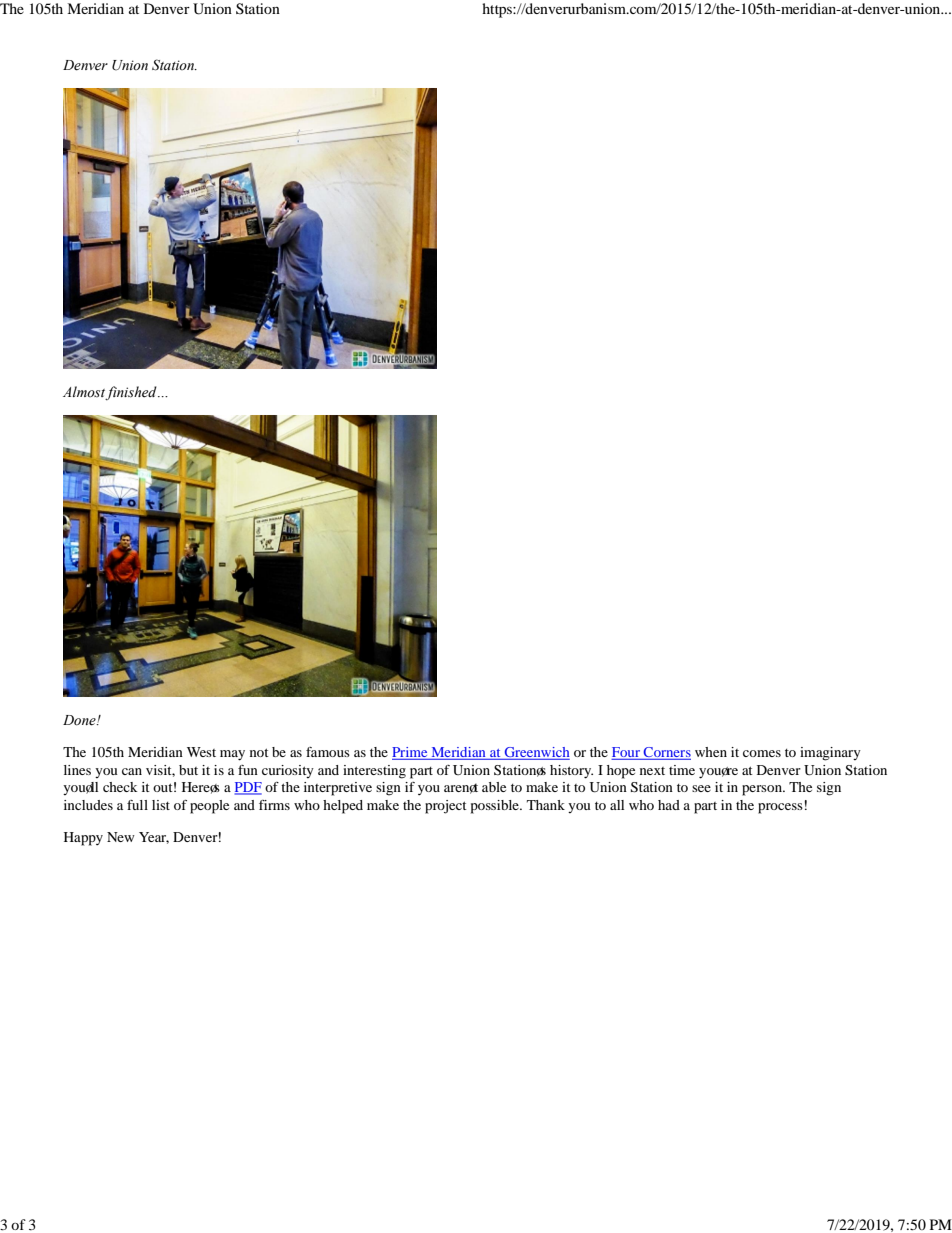  What do you see at coordinates (259, 752) in the page?
I see `not` at bounding box center [259, 752].
